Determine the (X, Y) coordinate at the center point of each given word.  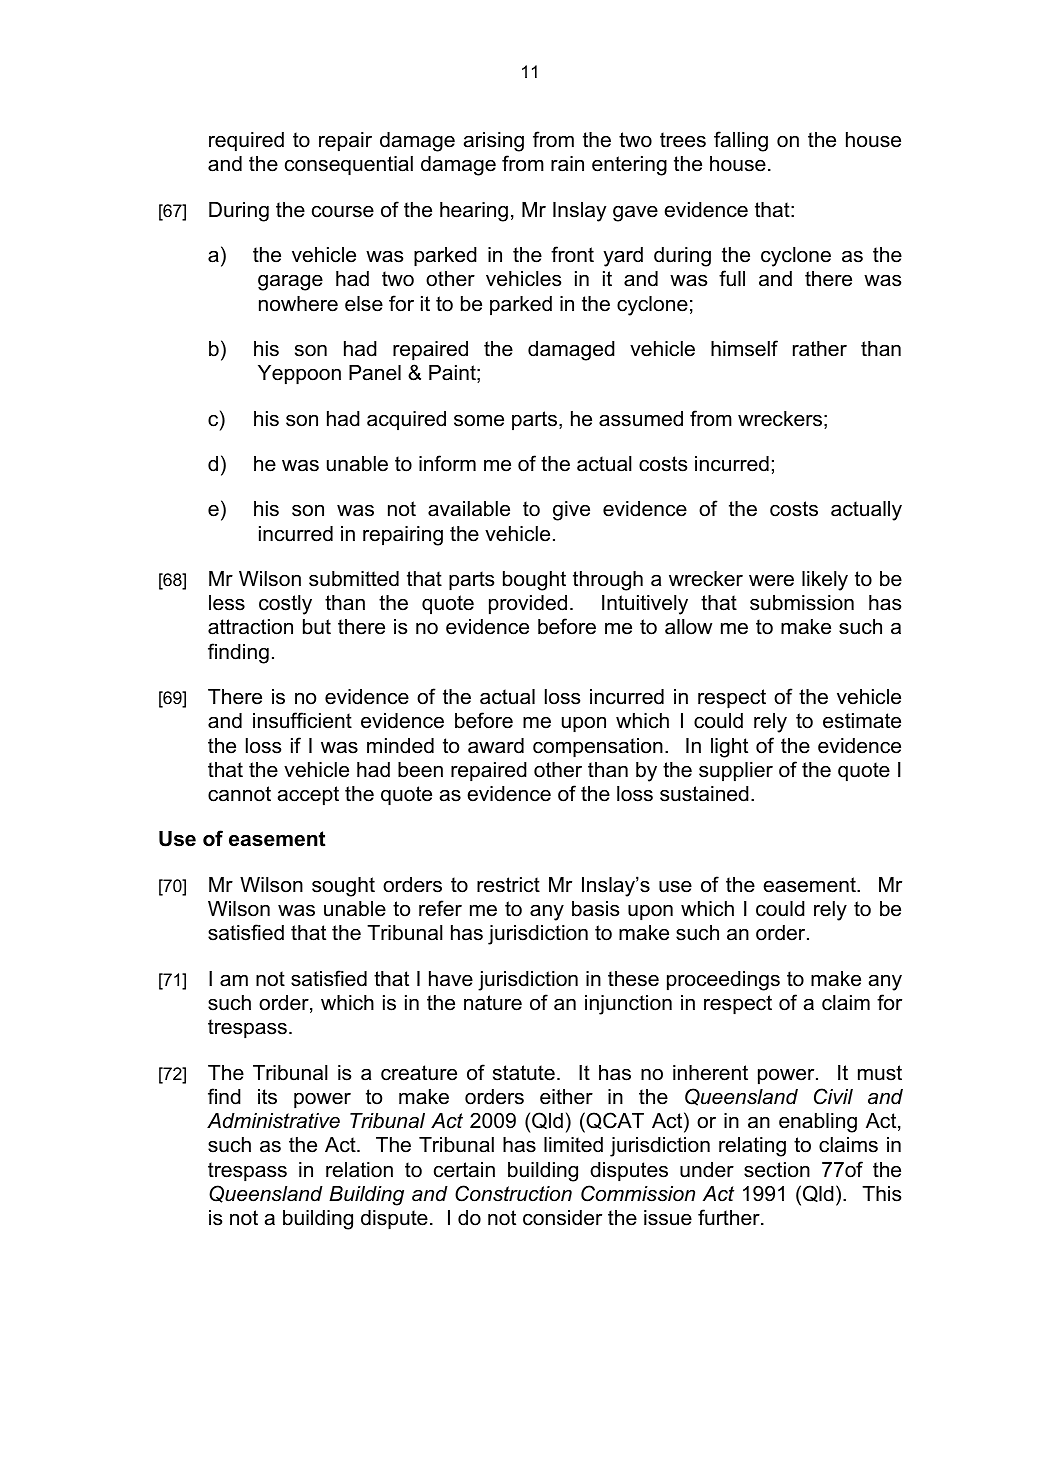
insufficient (302, 720)
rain (567, 164)
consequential (349, 165)
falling (741, 141)
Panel (375, 373)
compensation (598, 747)
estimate (862, 721)
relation (359, 1170)
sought (343, 887)
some (479, 421)
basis (595, 909)
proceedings (723, 981)
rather (820, 349)
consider (562, 1218)
